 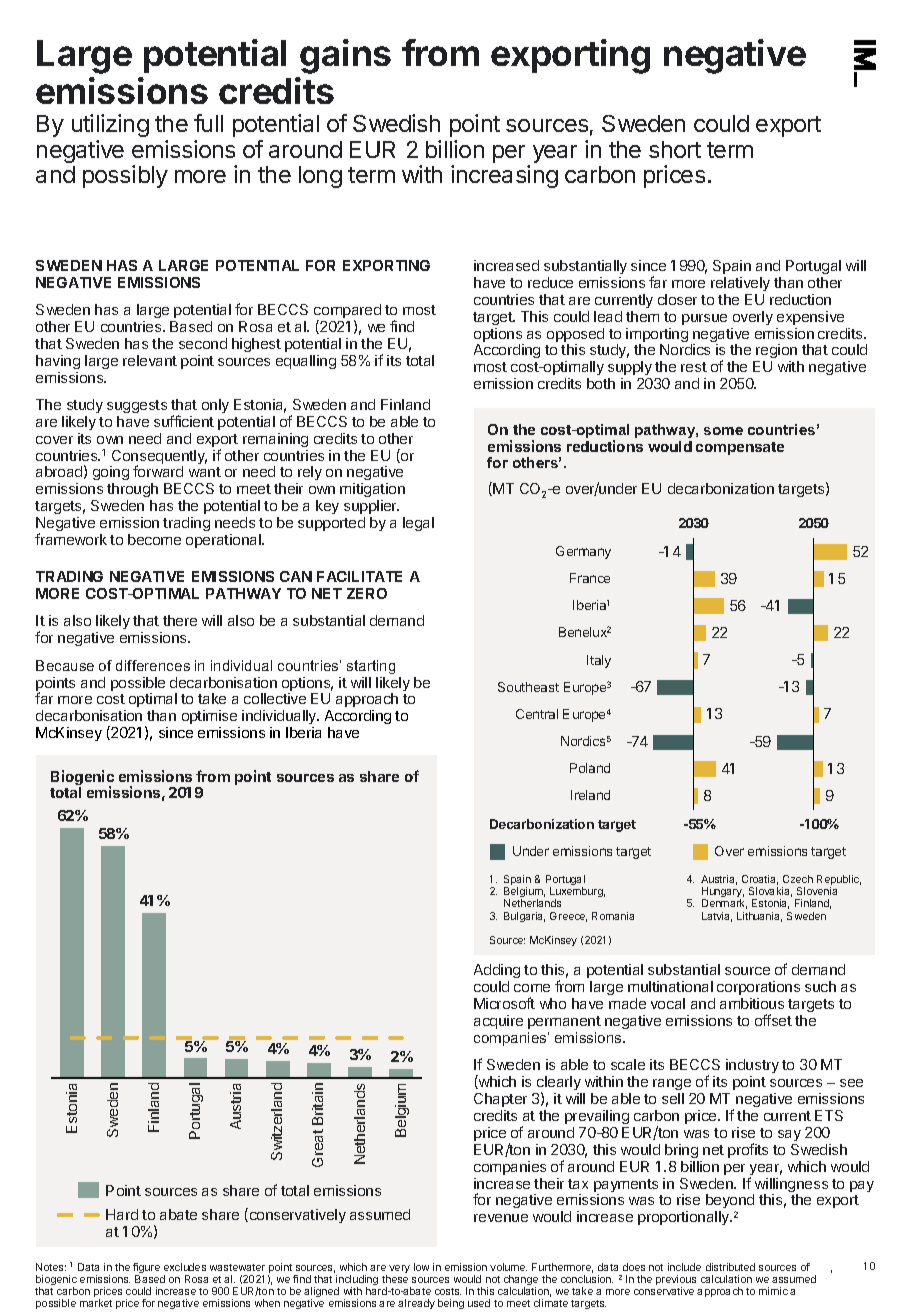 What do you see at coordinates (345, 56) in the image?
I see `gains` at bounding box center [345, 56].
